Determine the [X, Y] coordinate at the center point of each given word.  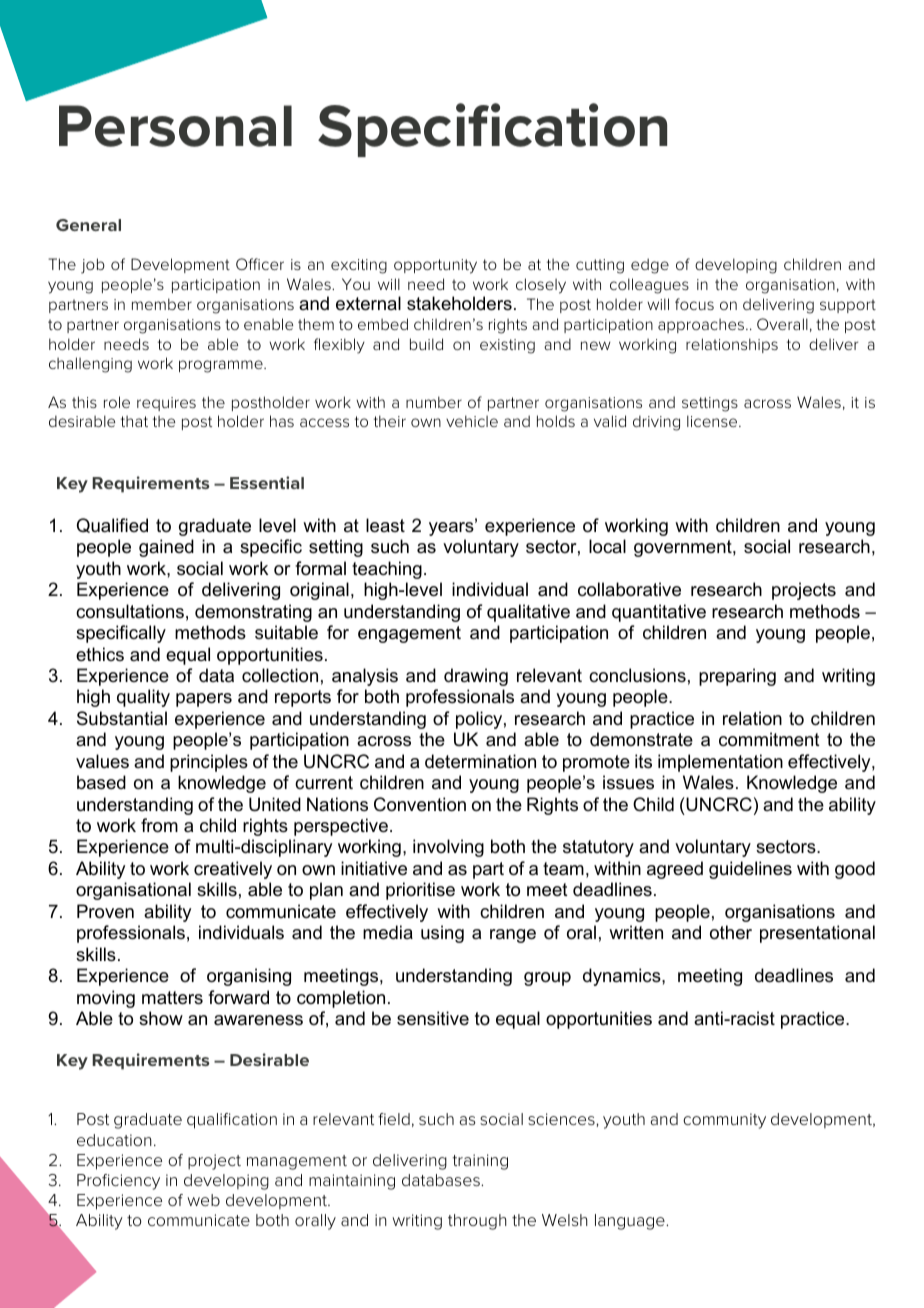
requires [166, 404]
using [442, 934]
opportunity [435, 266]
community [724, 1121]
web [203, 1200]
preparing [737, 677]
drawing [476, 677]
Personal [175, 126]
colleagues [649, 286]
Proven [105, 911]
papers [204, 700]
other [731, 932]
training [480, 1162]
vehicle [472, 421]
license [713, 421]
